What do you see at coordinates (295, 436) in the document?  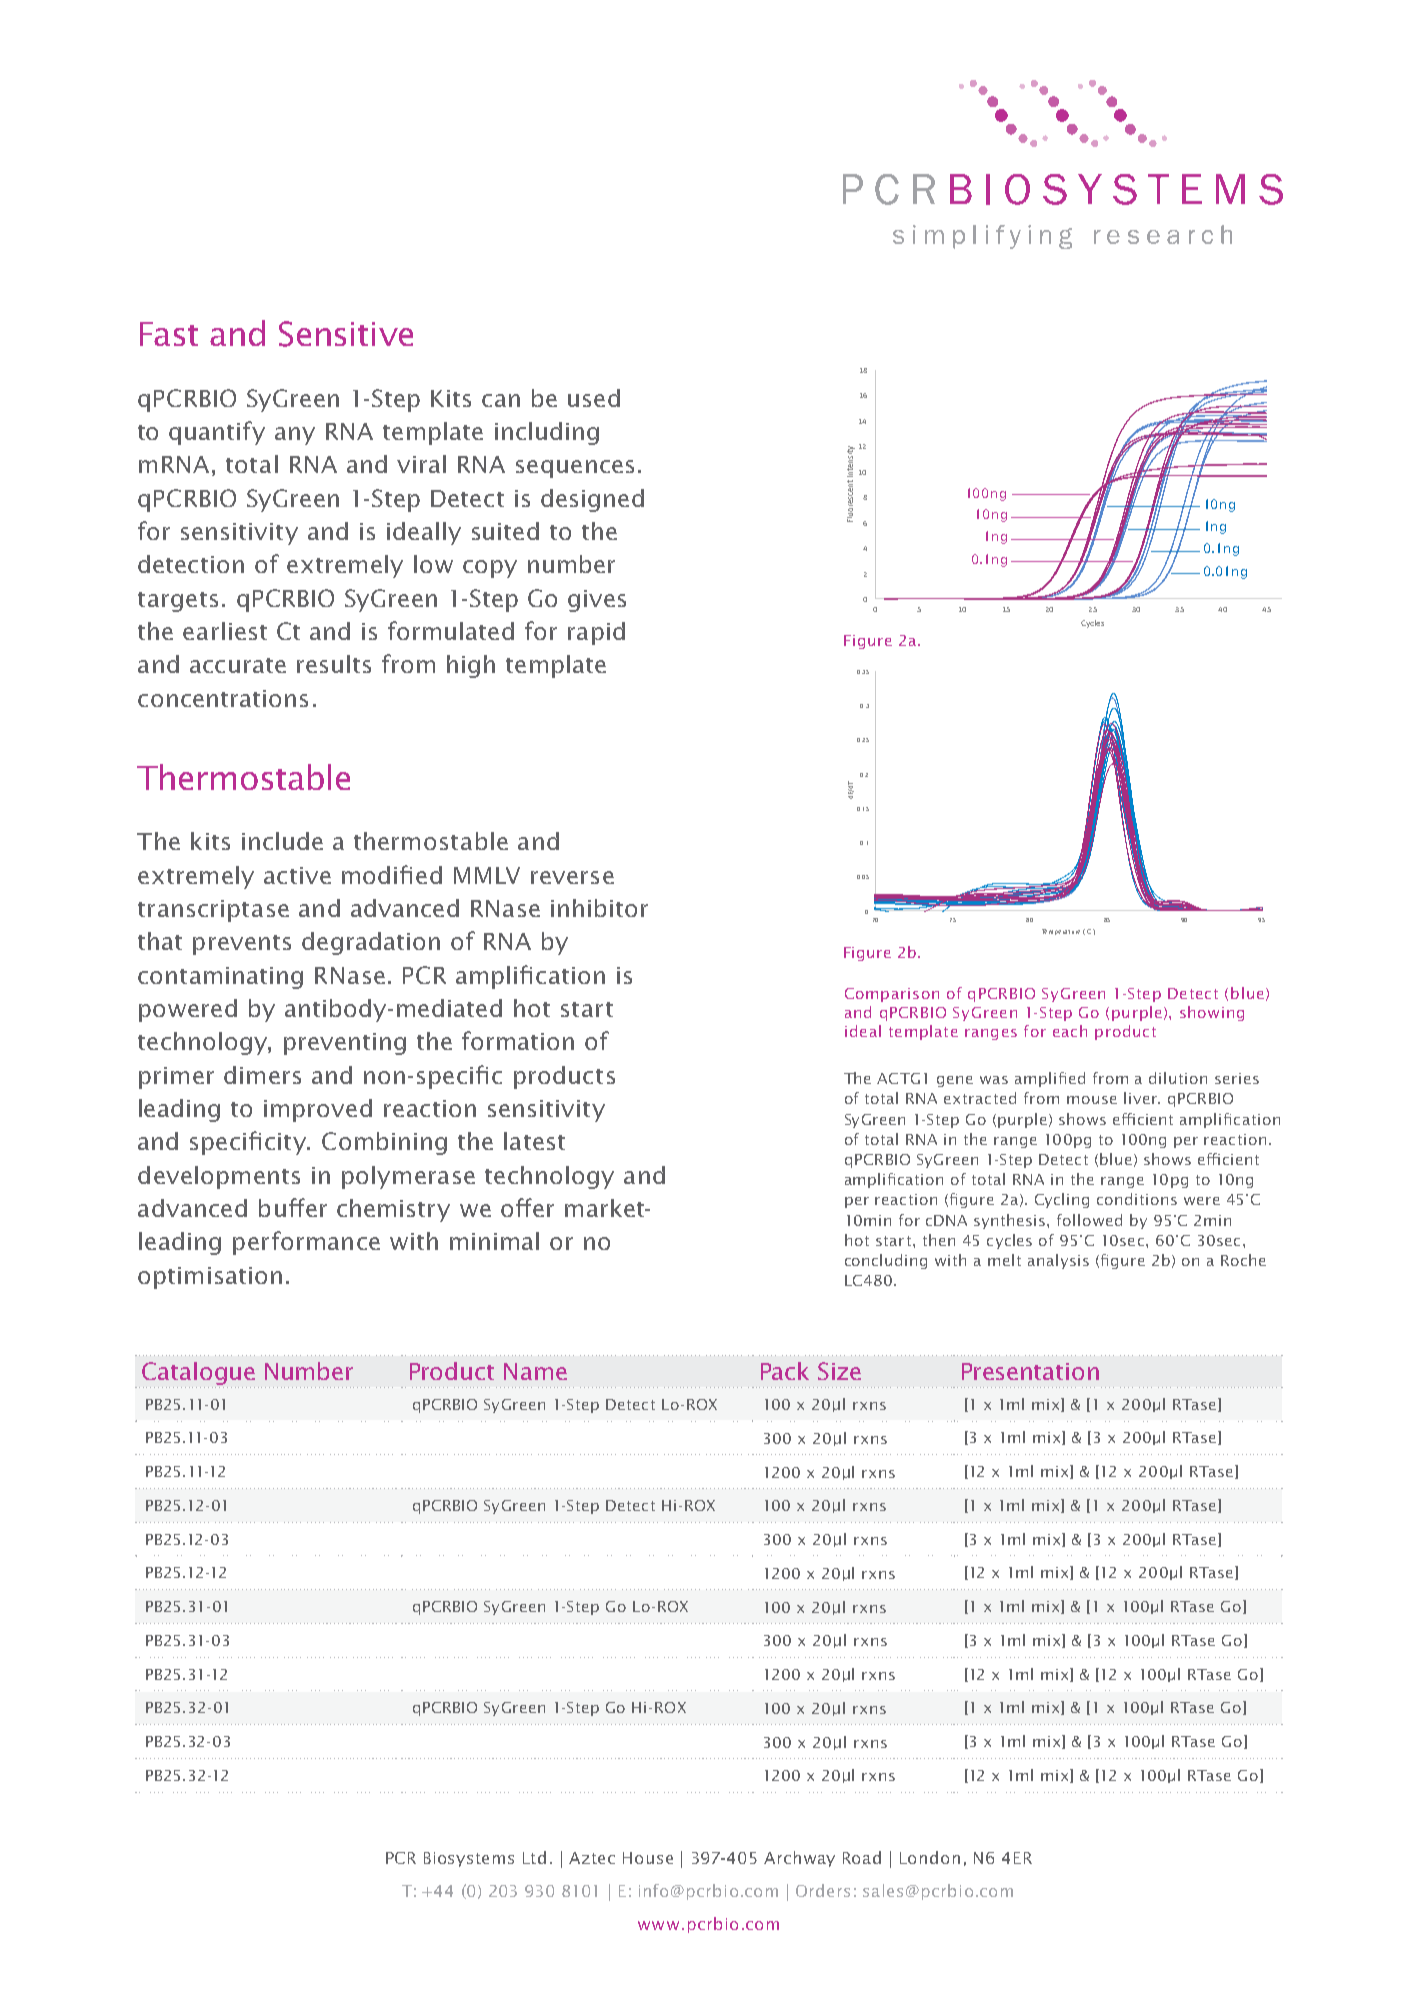 I see `any` at bounding box center [295, 436].
